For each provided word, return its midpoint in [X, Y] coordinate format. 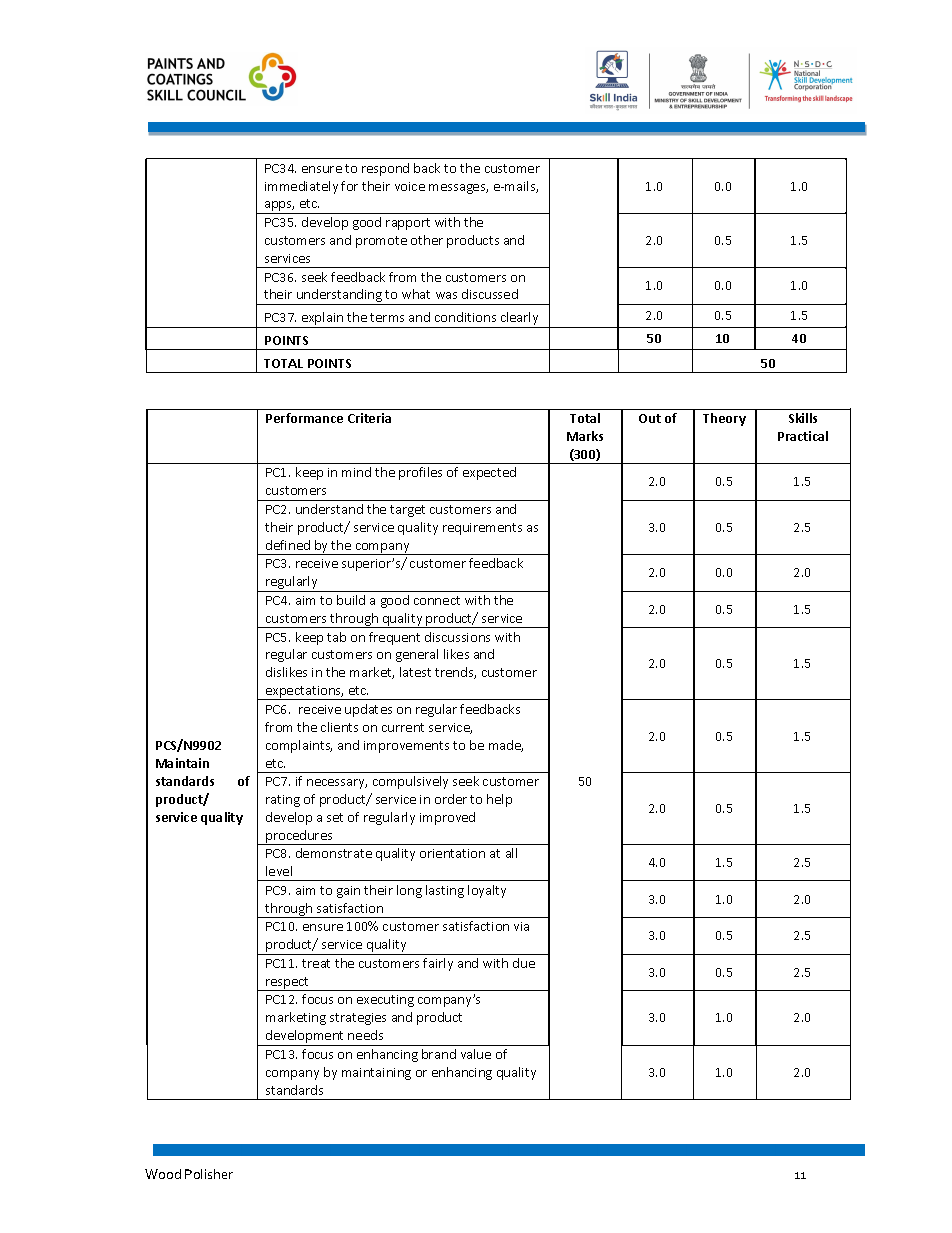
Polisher [209, 1174]
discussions [457, 637]
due [524, 963]
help [499, 800]
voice [410, 186]
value [476, 1054]
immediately [301, 187]
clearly [519, 320]
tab [336, 637]
